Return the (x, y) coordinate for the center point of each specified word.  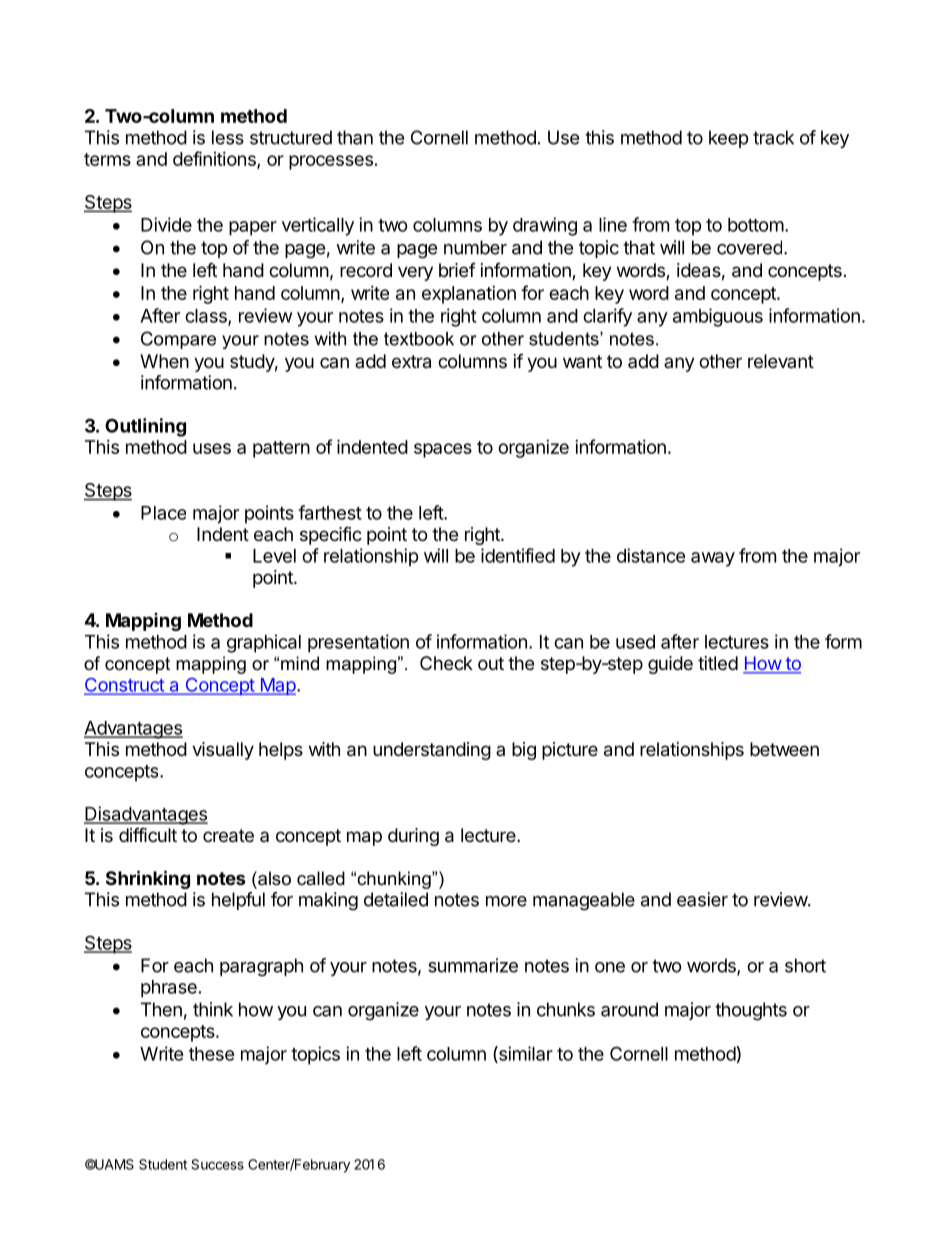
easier (702, 899)
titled (718, 663)
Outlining (145, 427)
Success (217, 1164)
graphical (264, 643)
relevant (781, 361)
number (475, 247)
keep (728, 139)
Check (446, 663)
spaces (443, 450)
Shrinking (148, 879)
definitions (215, 159)
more (506, 901)
